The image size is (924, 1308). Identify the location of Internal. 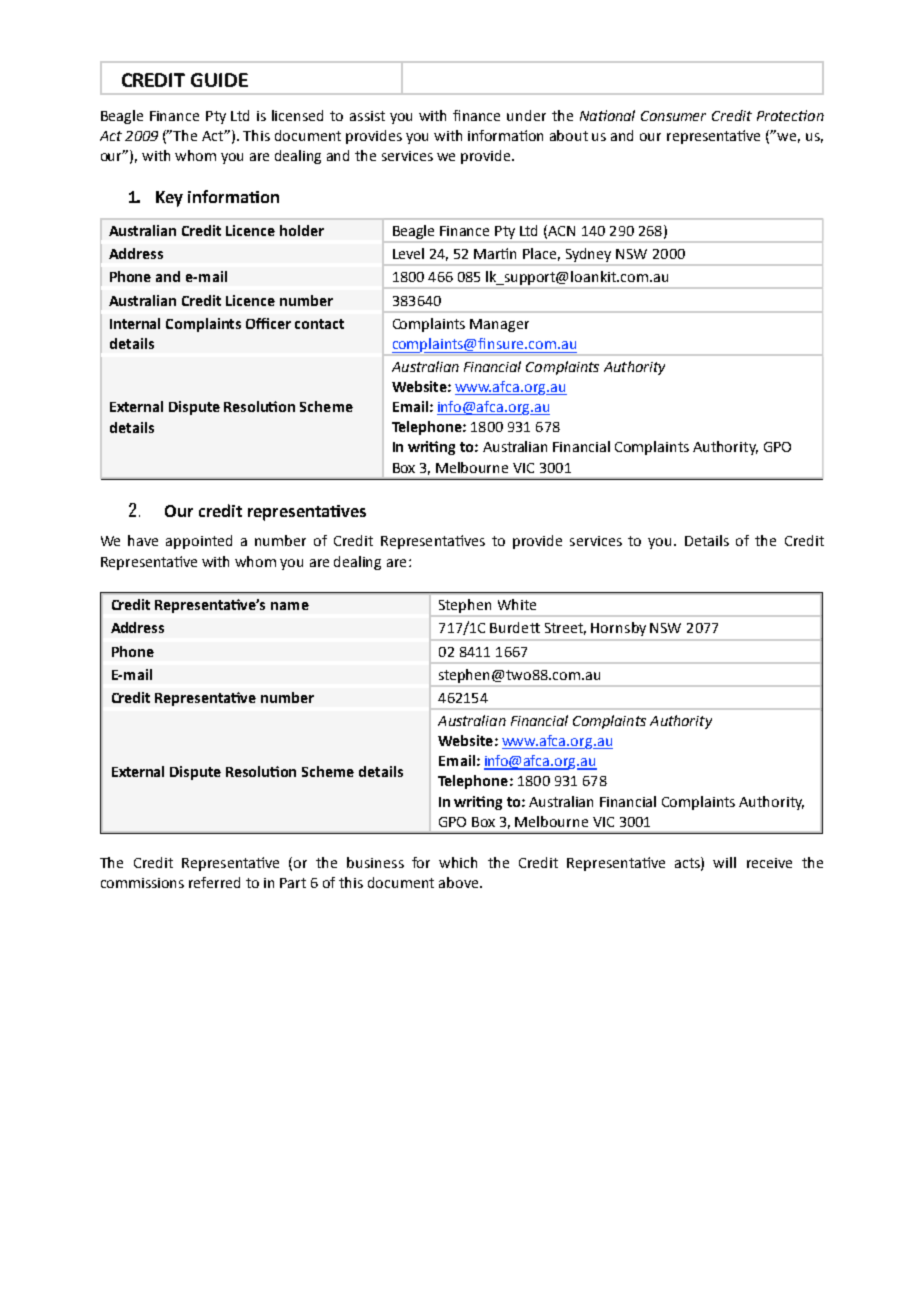
(135, 323).
